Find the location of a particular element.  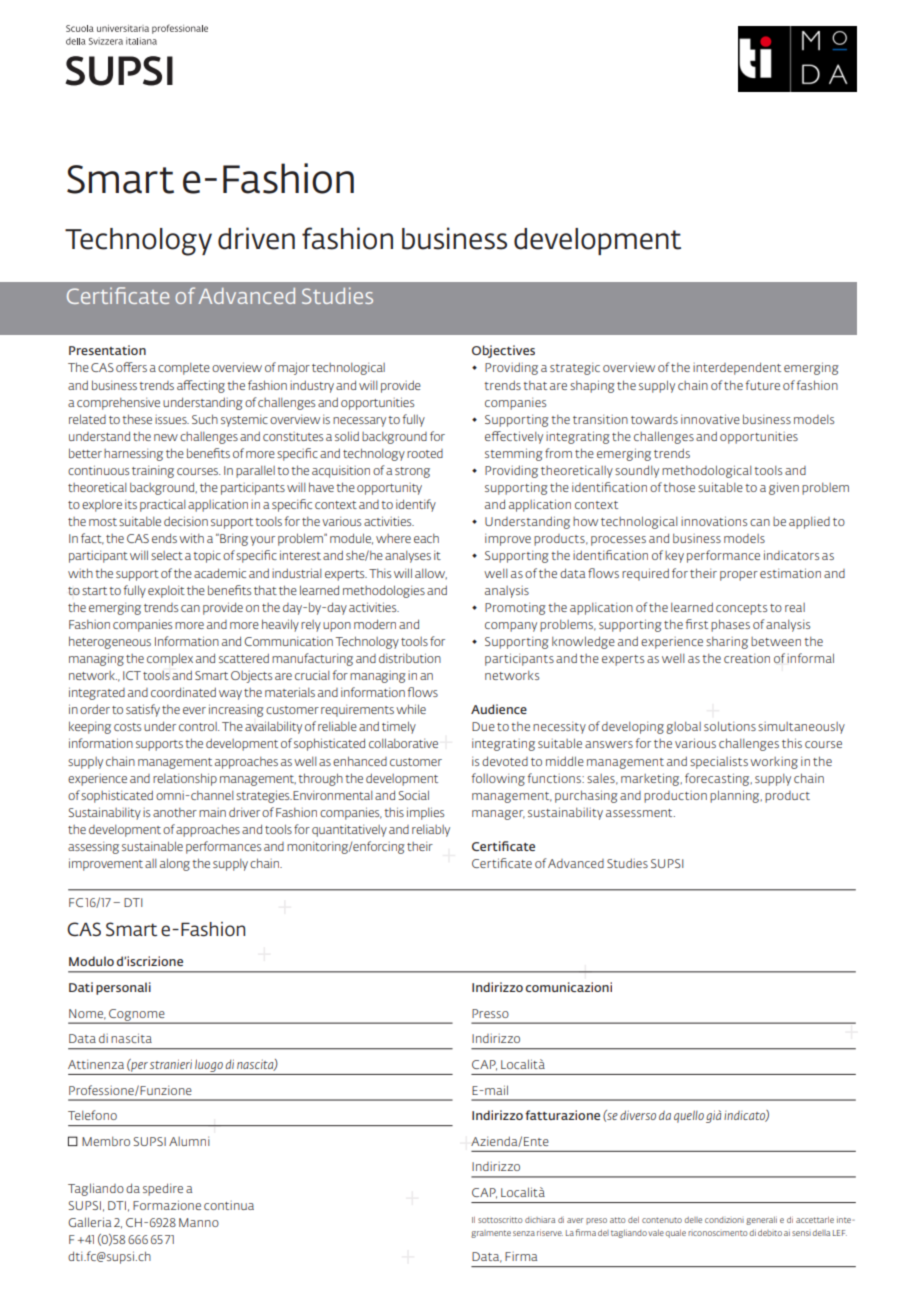

quello is located at coordinates (689, 1116).
